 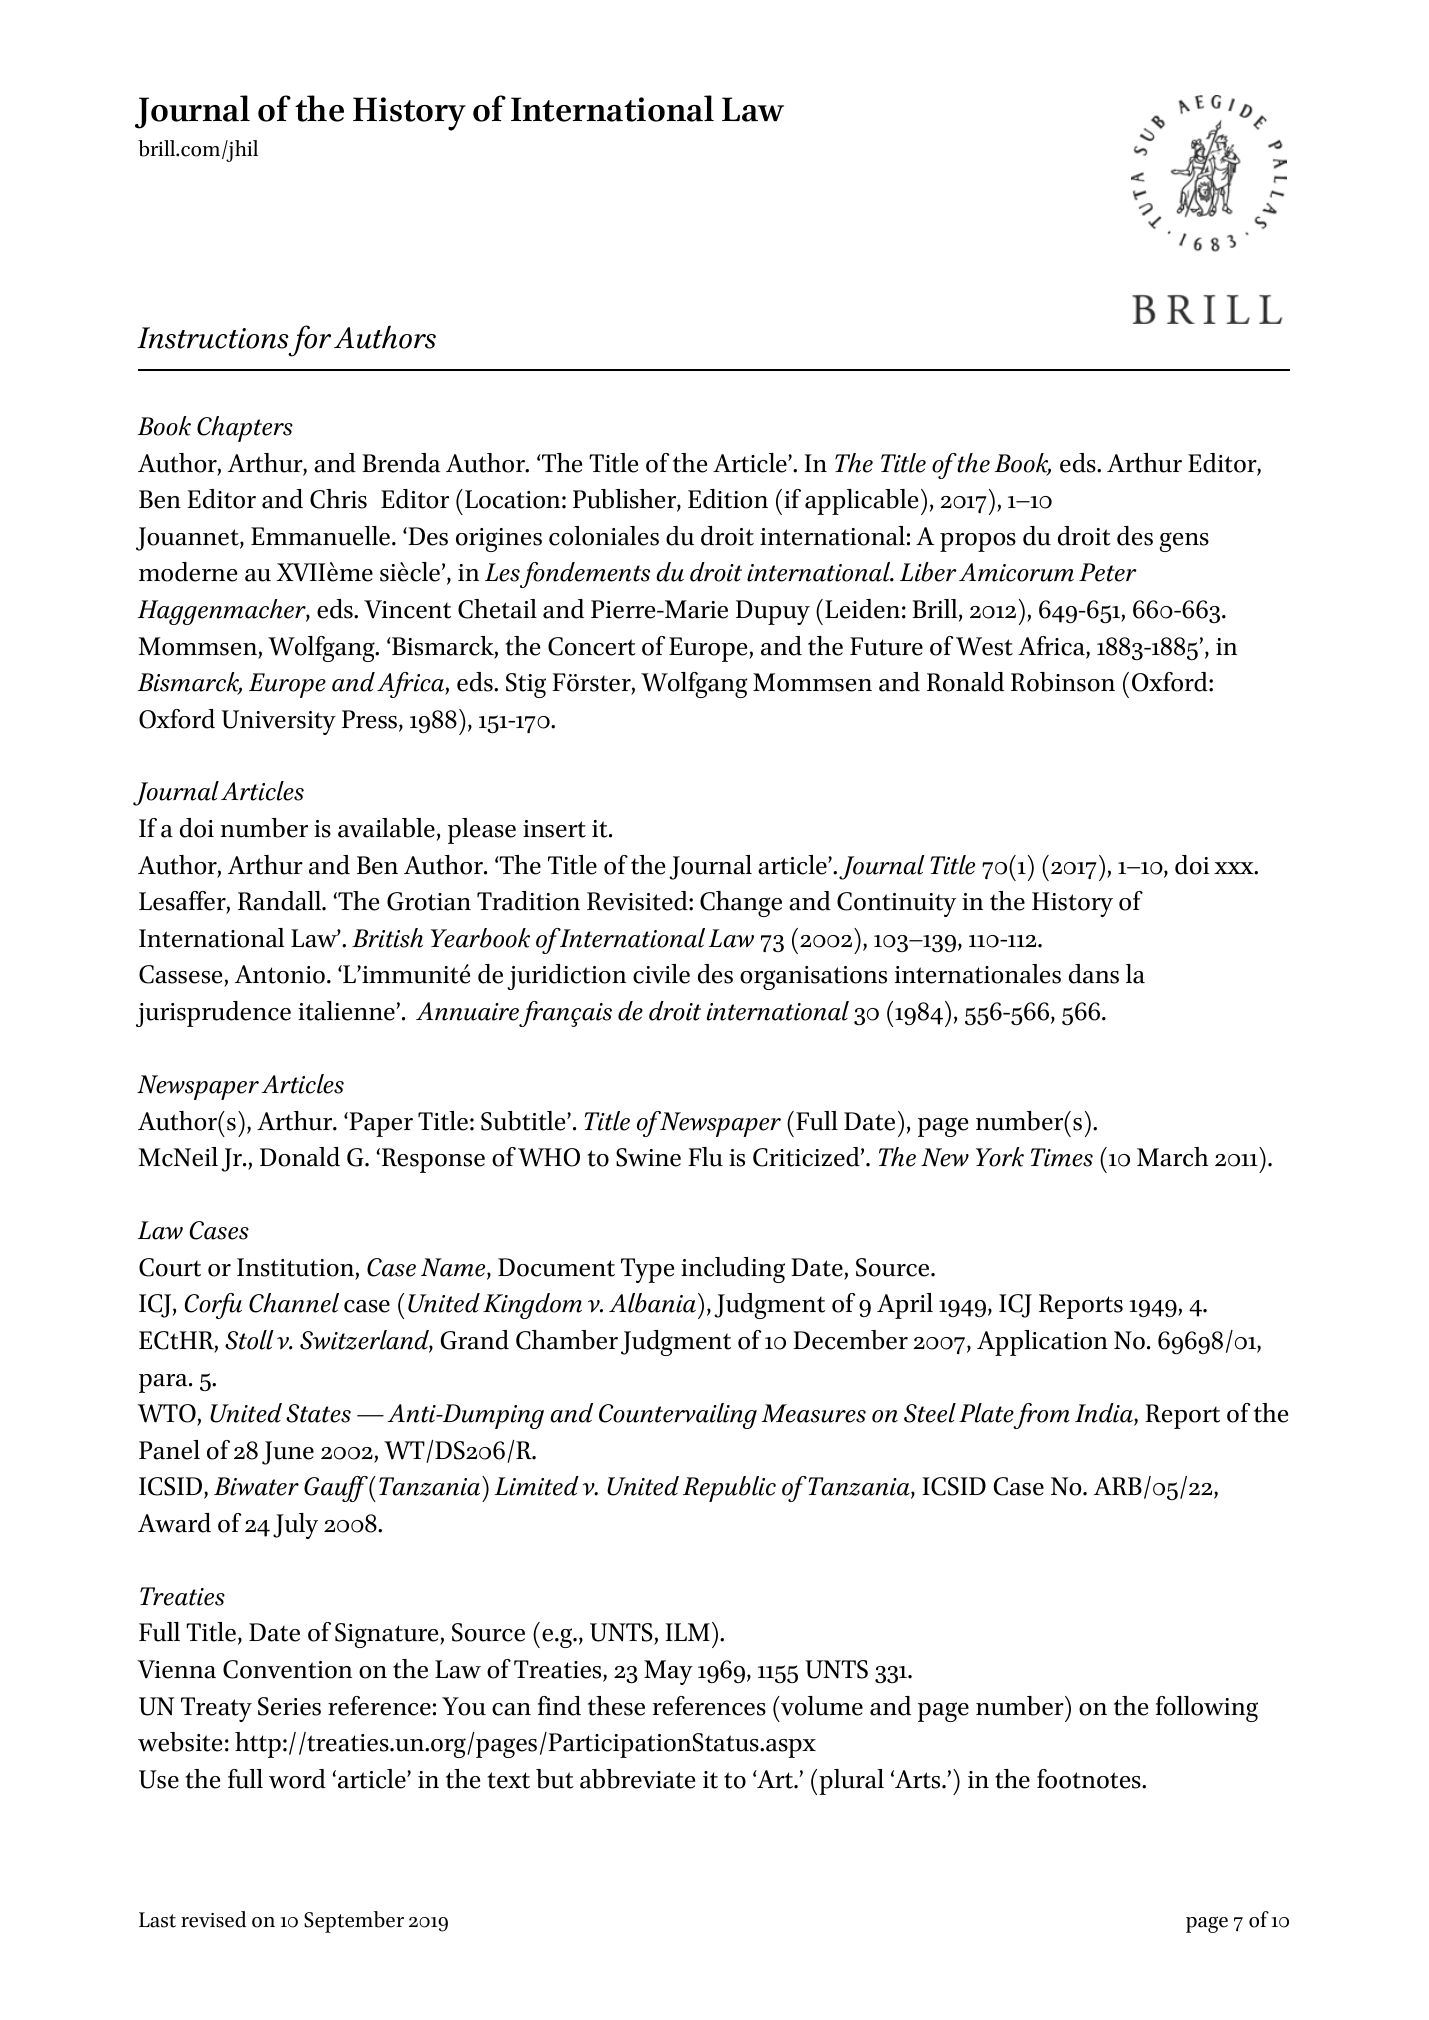 I want to click on Donald, so click(x=300, y=1157).
